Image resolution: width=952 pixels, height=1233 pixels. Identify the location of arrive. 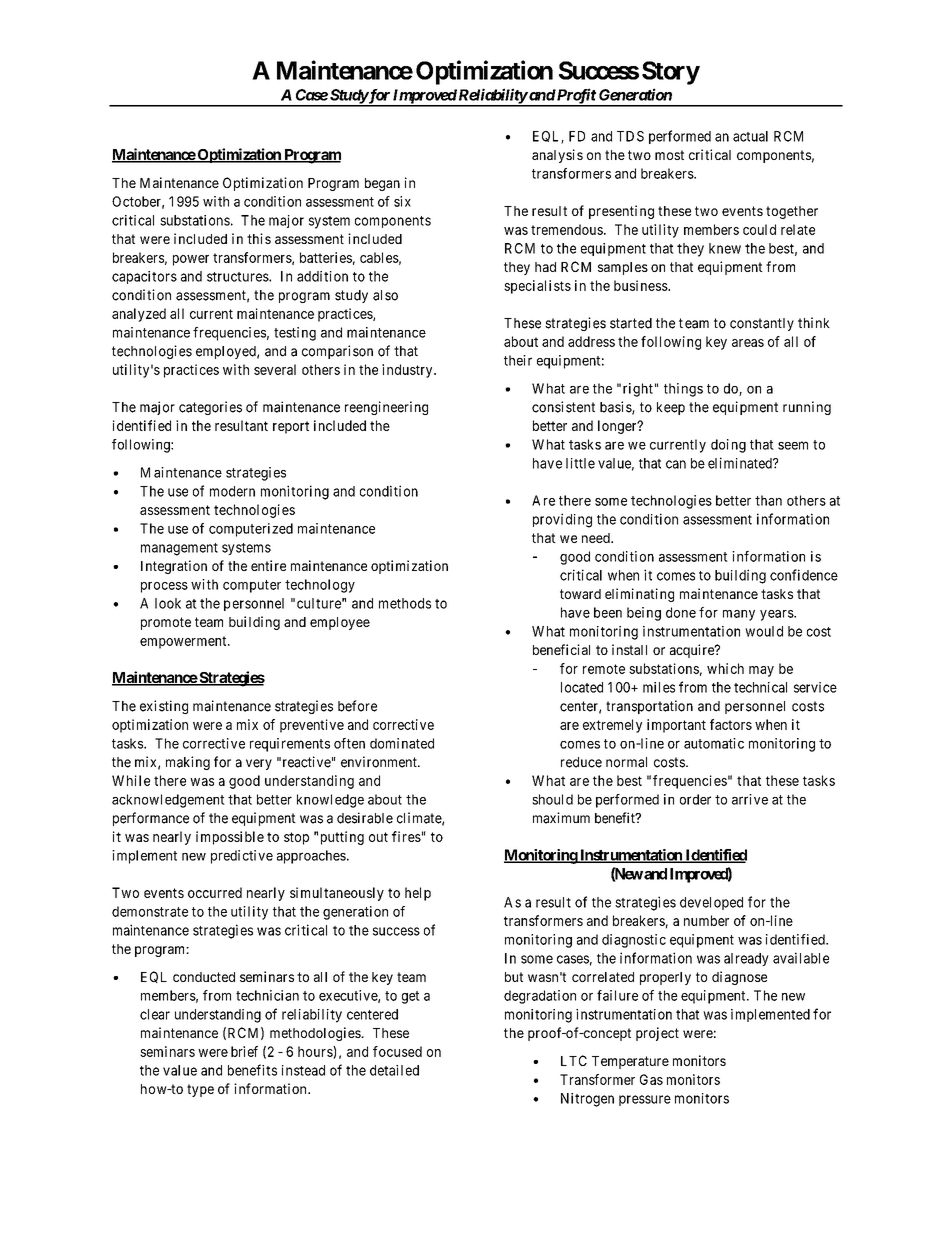
(750, 799).
